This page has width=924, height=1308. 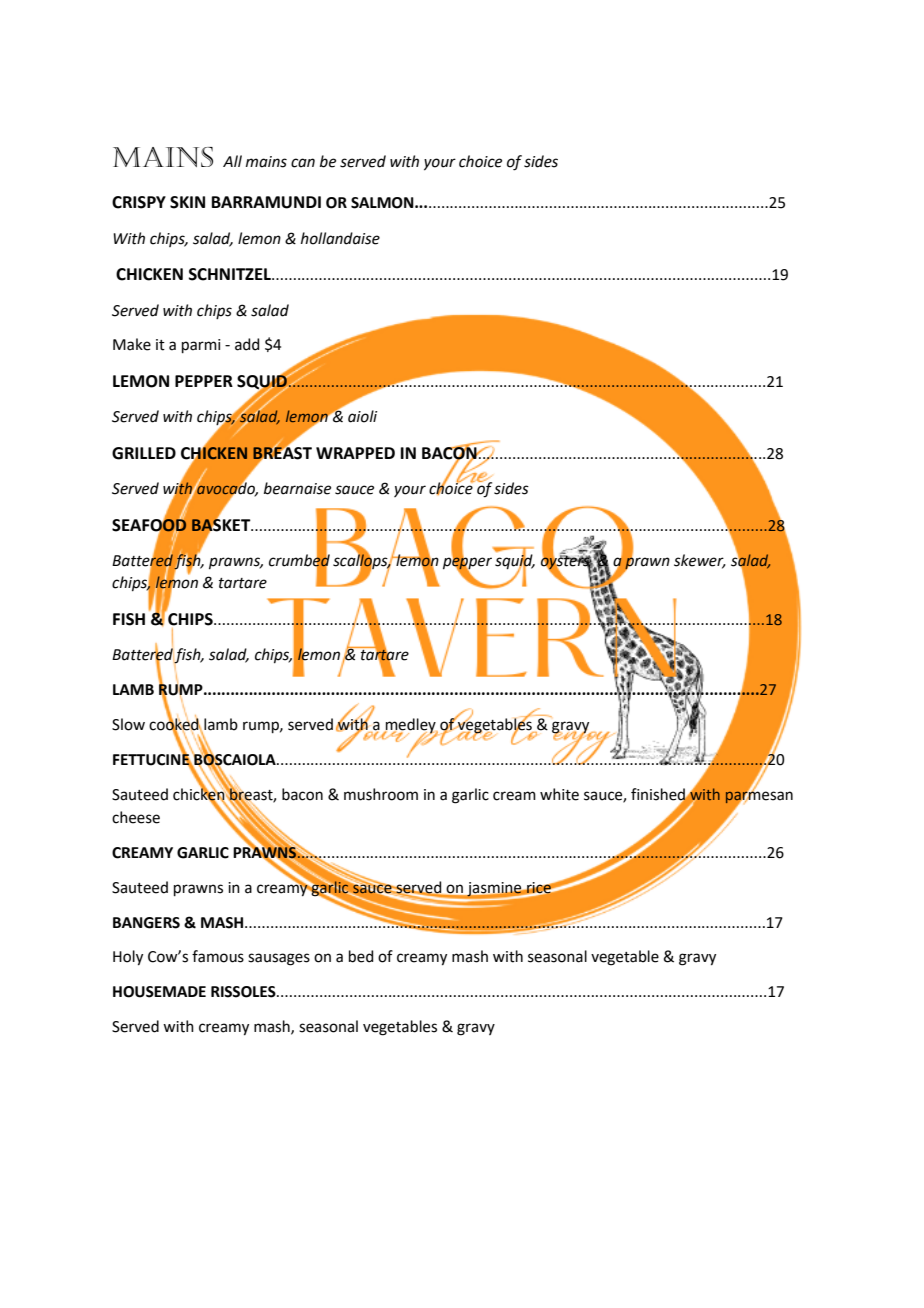 What do you see at coordinates (303, 163) in the page?
I see `can` at bounding box center [303, 163].
